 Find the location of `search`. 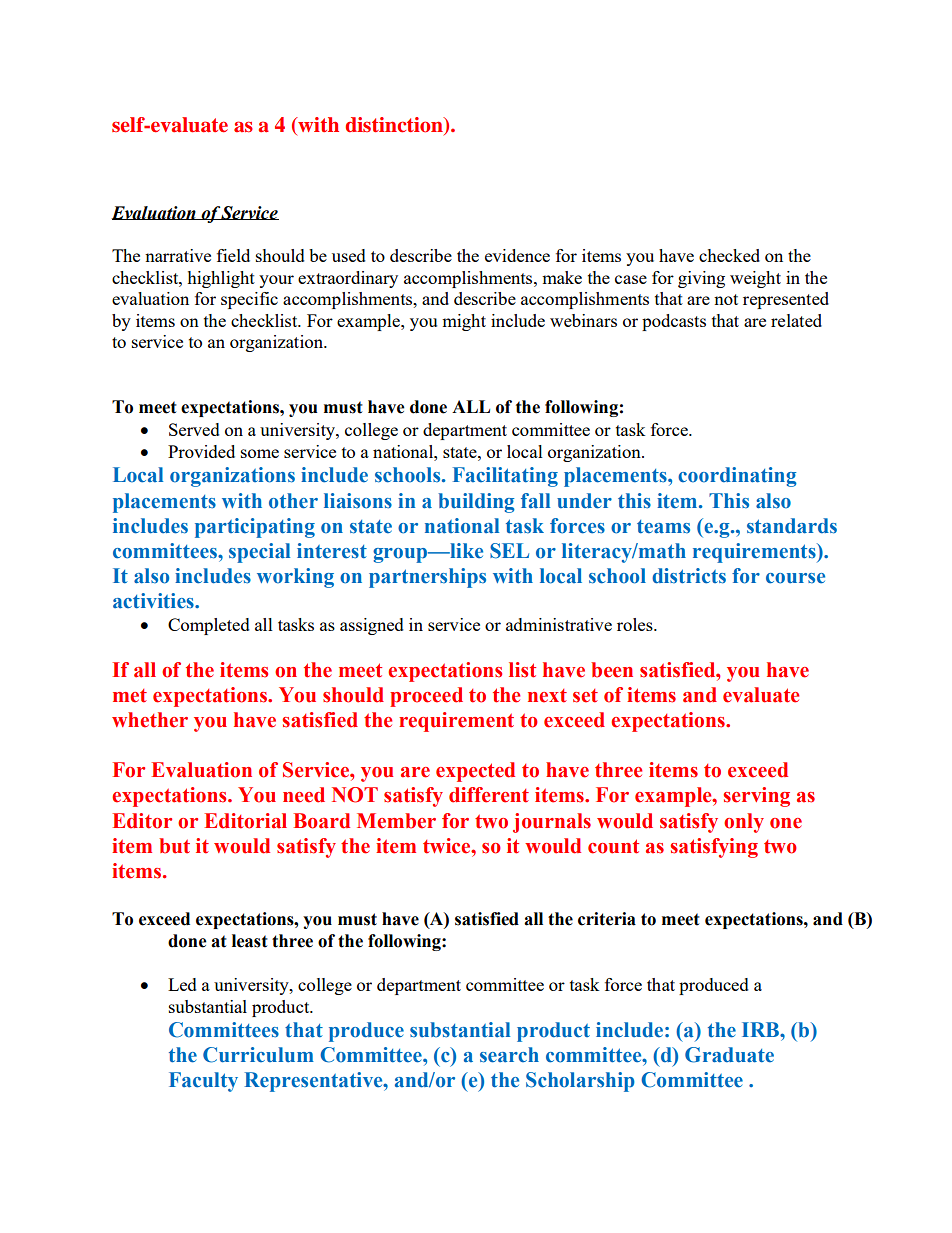

search is located at coordinates (509, 1055).
